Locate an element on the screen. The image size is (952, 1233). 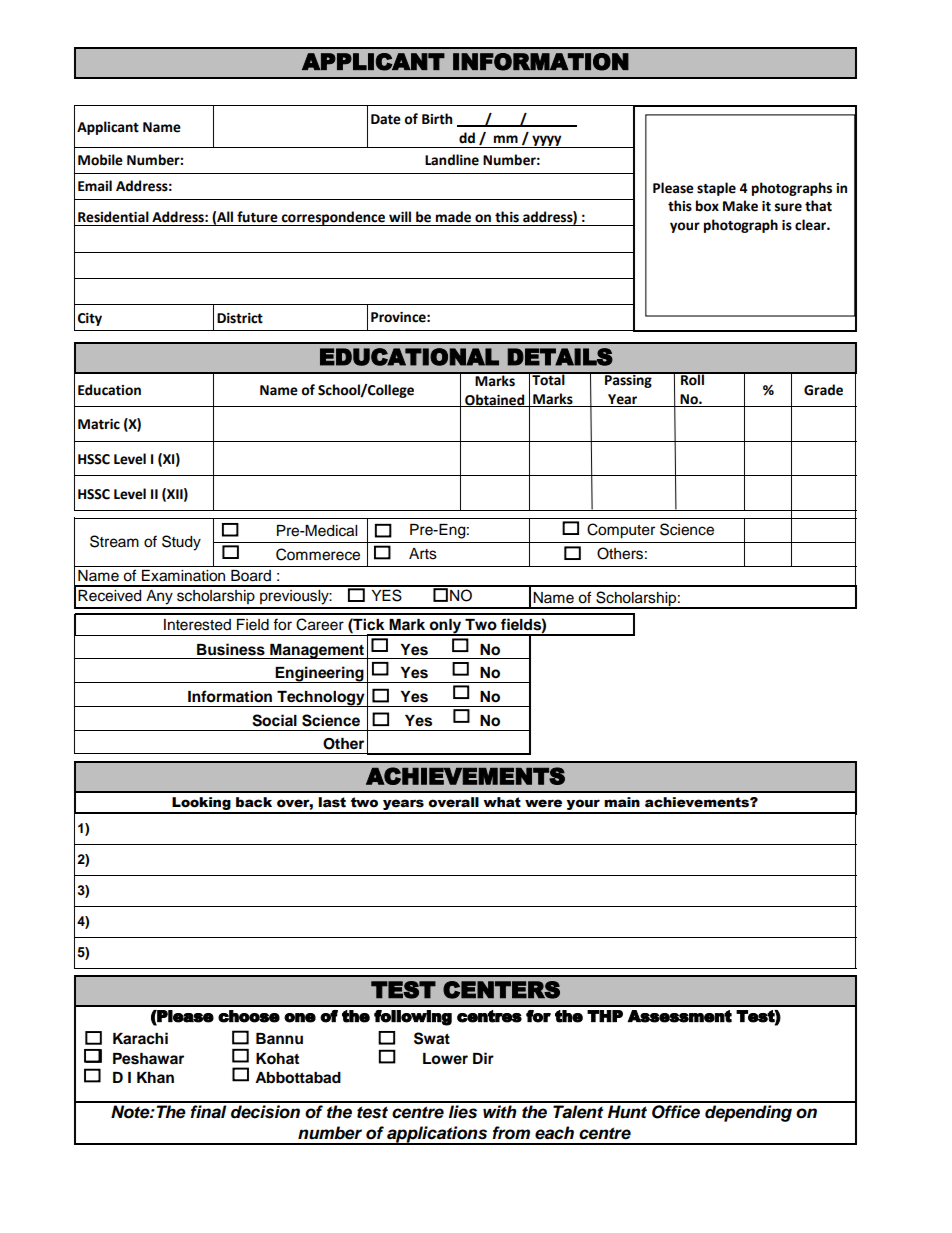
staple is located at coordinates (716, 189).
